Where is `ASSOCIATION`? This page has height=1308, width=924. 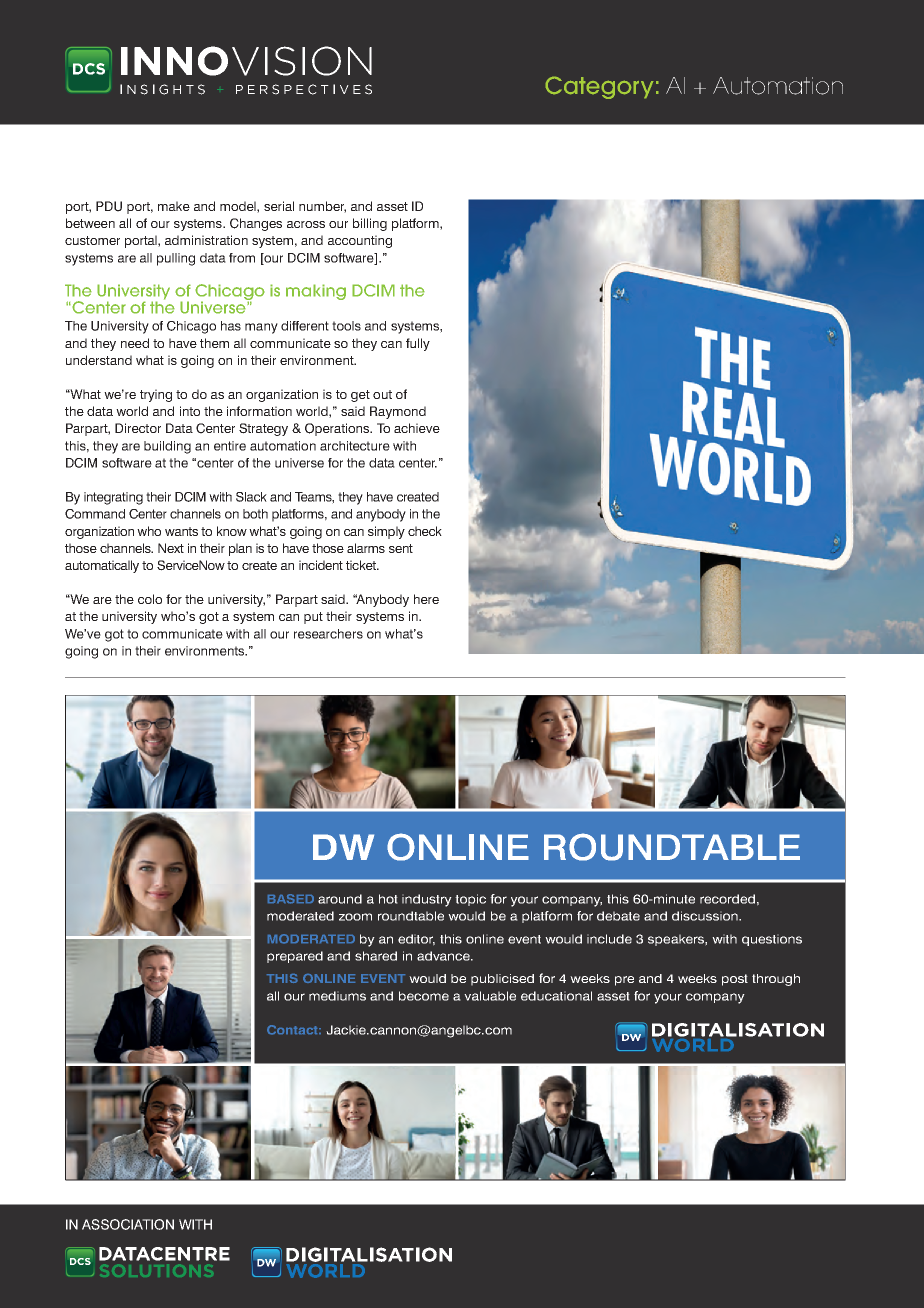
ASSOCIATION is located at coordinates (128, 1224).
